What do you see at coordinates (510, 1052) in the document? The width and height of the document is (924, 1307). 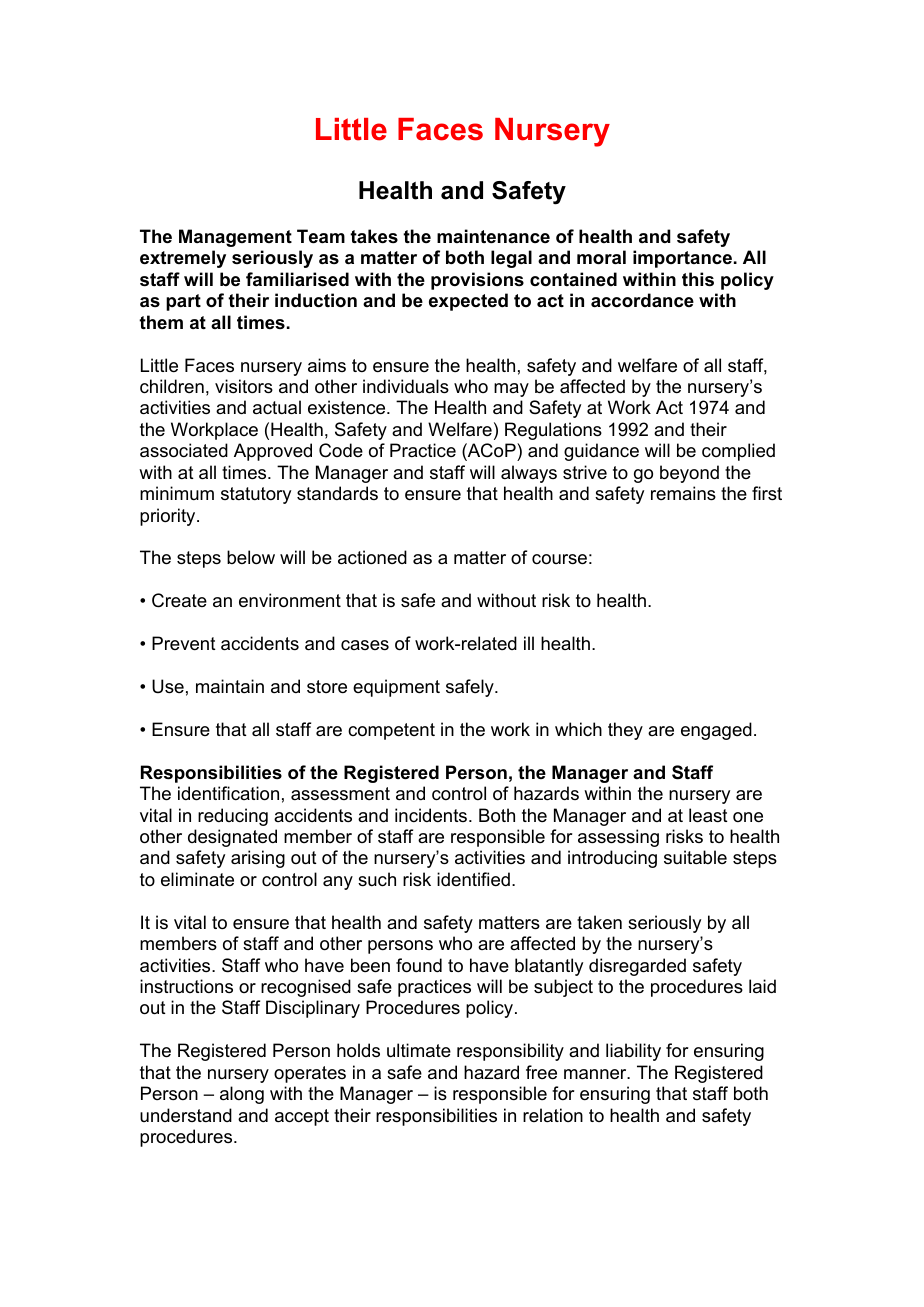 I see `responsibility` at bounding box center [510, 1052].
